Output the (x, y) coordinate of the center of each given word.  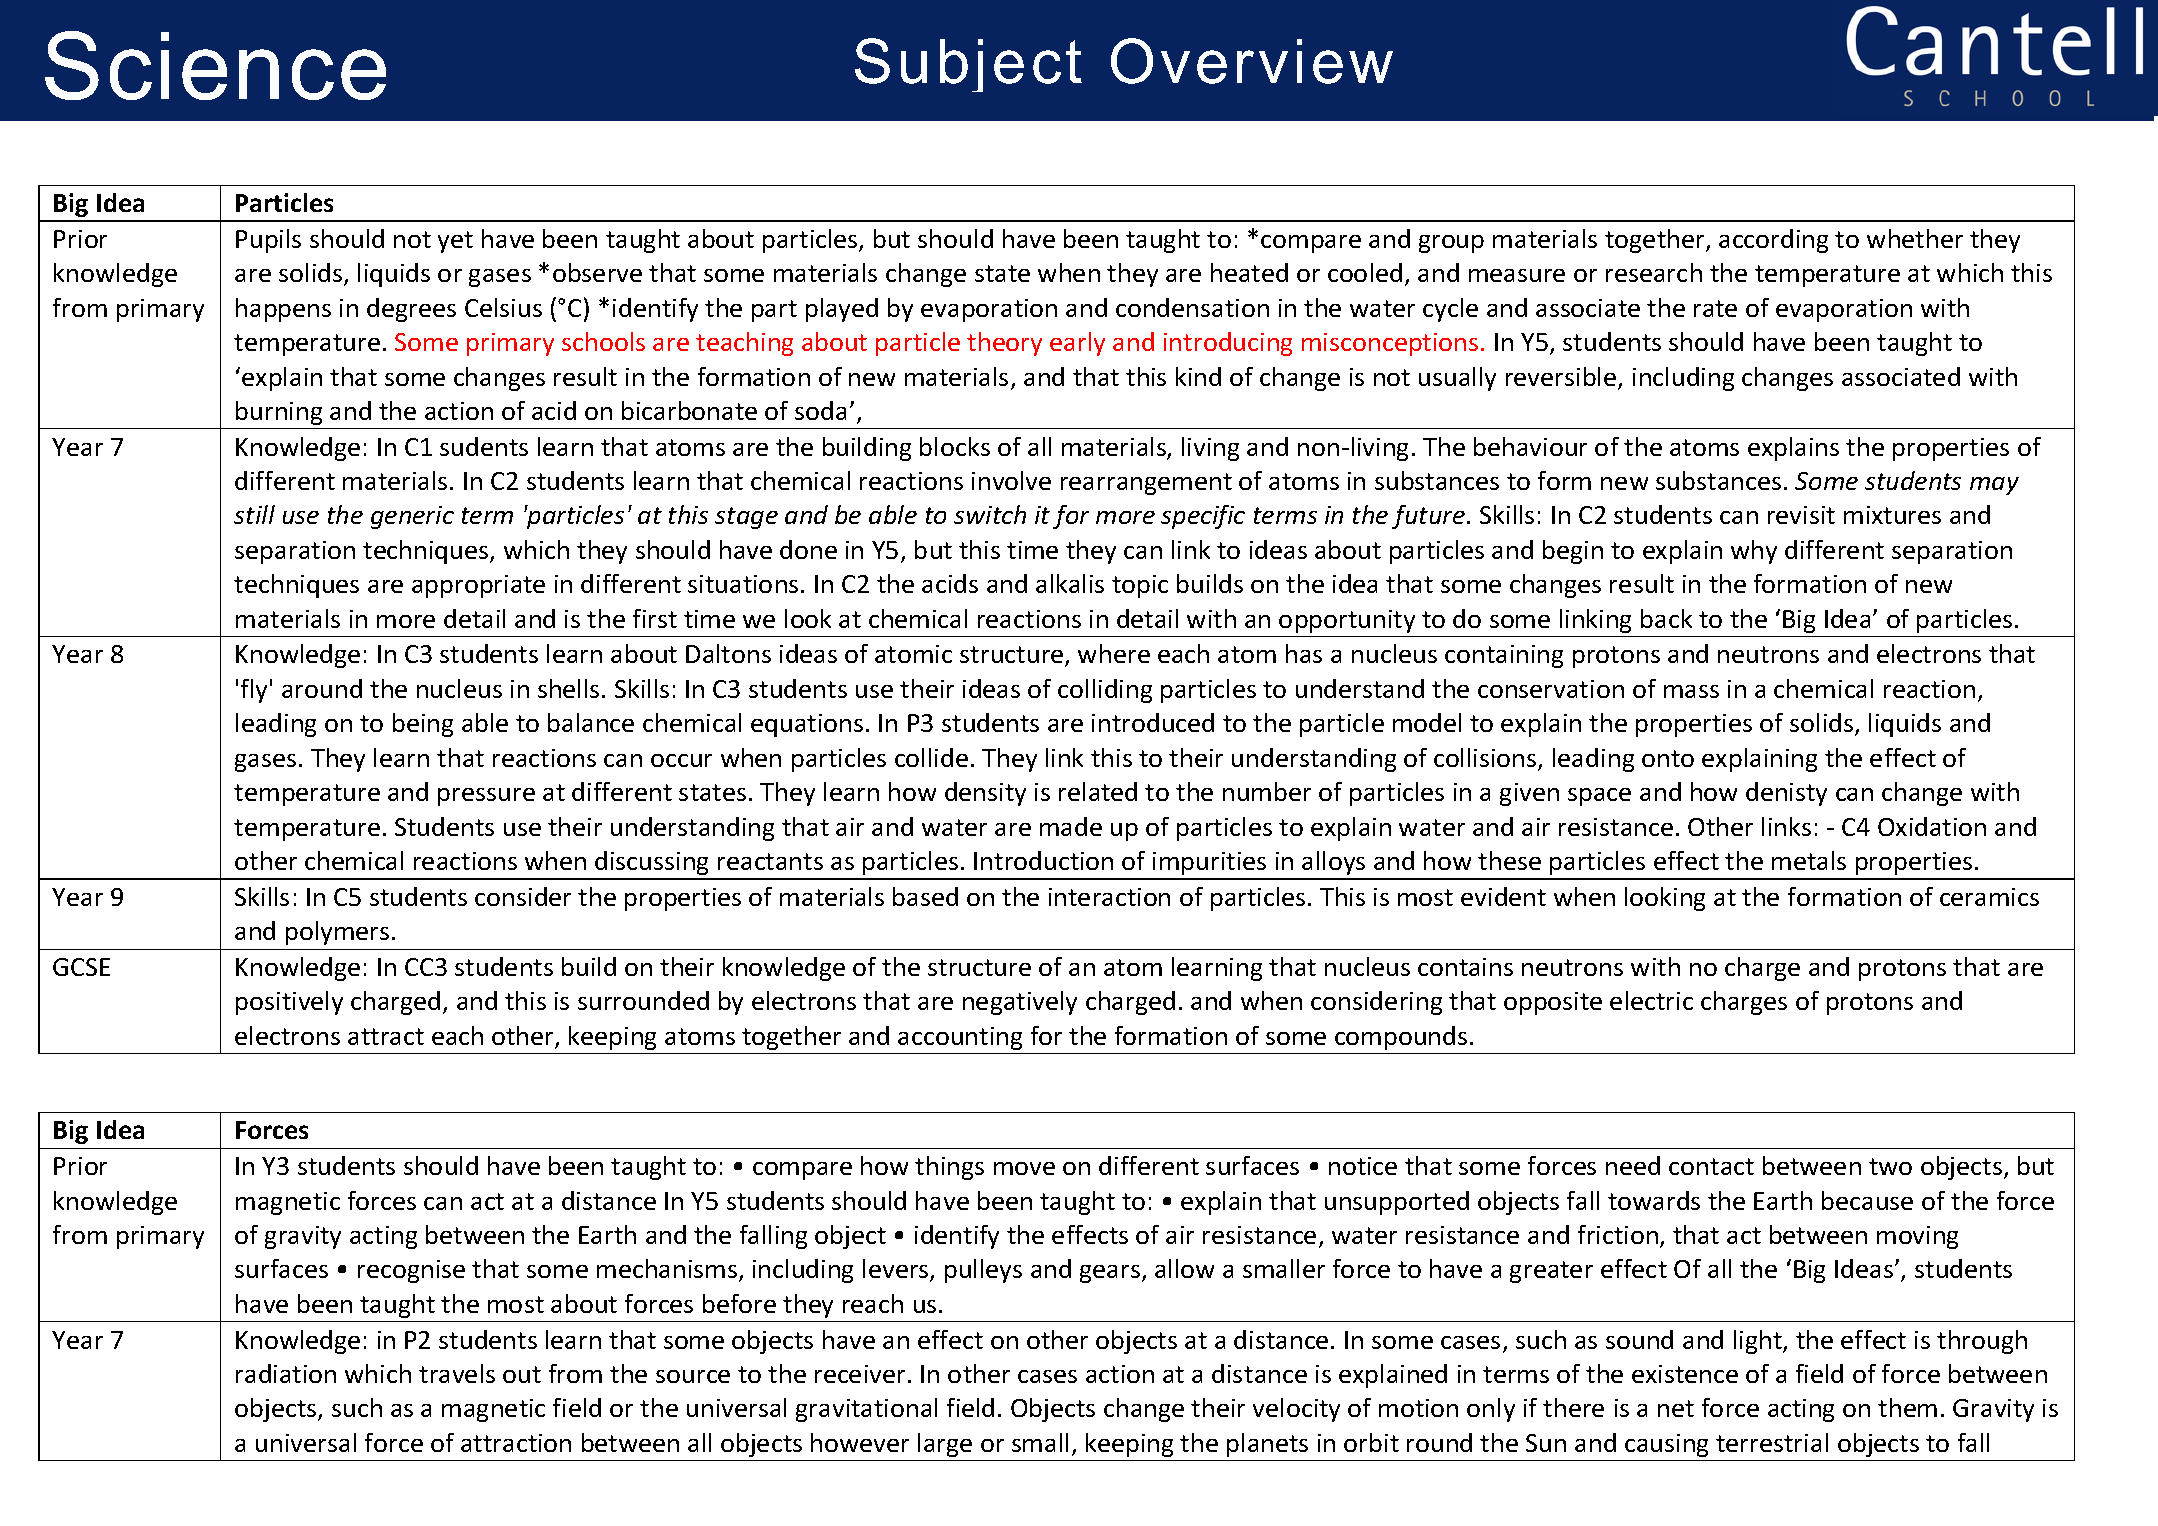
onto (1668, 758)
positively (289, 1003)
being (423, 725)
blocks (955, 446)
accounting (960, 1038)
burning (279, 413)
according (1773, 241)
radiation (286, 1373)
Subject (968, 65)
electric (1651, 1000)
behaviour (1530, 446)
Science (215, 65)
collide (931, 757)
